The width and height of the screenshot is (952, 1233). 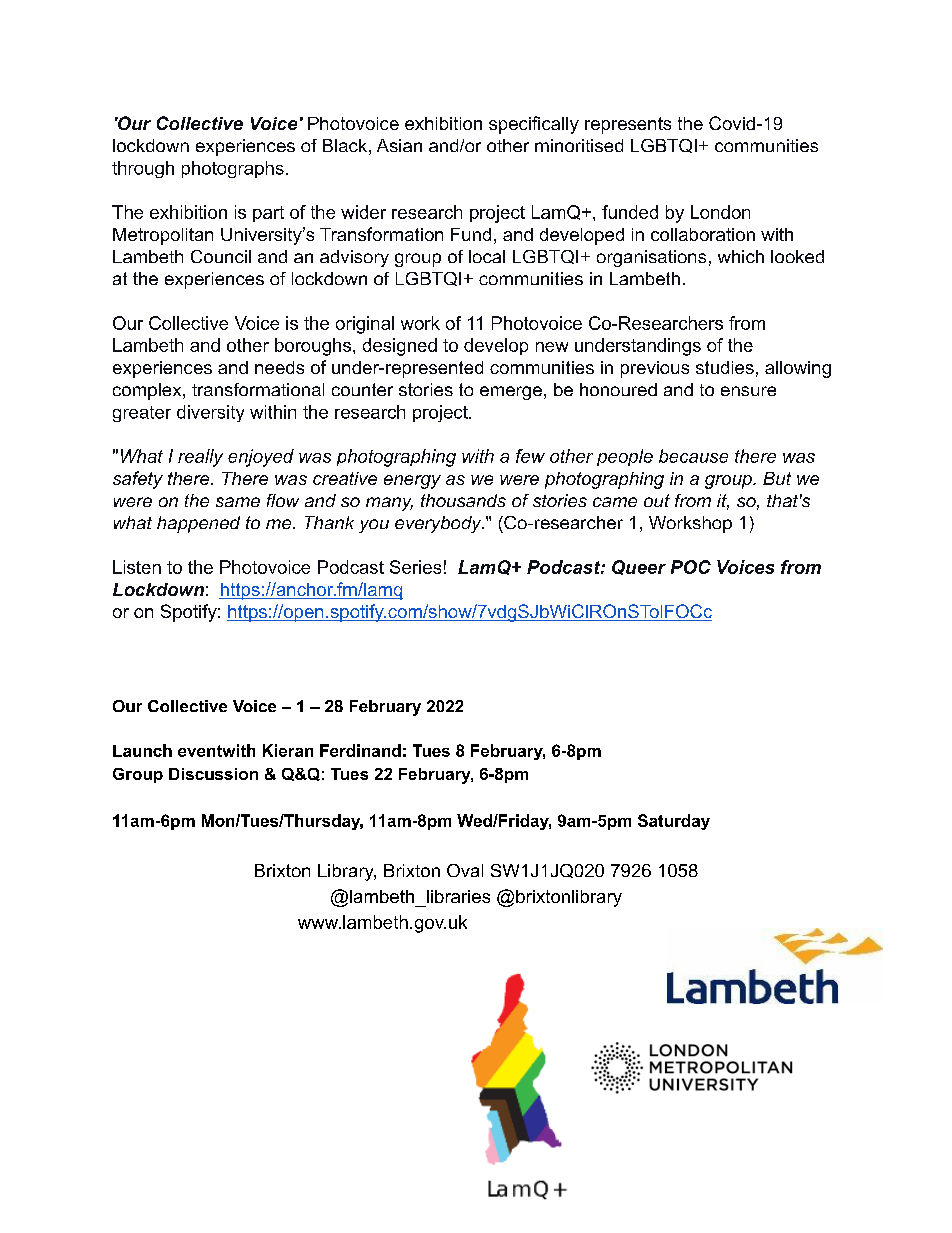 I want to click on Listen, so click(x=137, y=567).
